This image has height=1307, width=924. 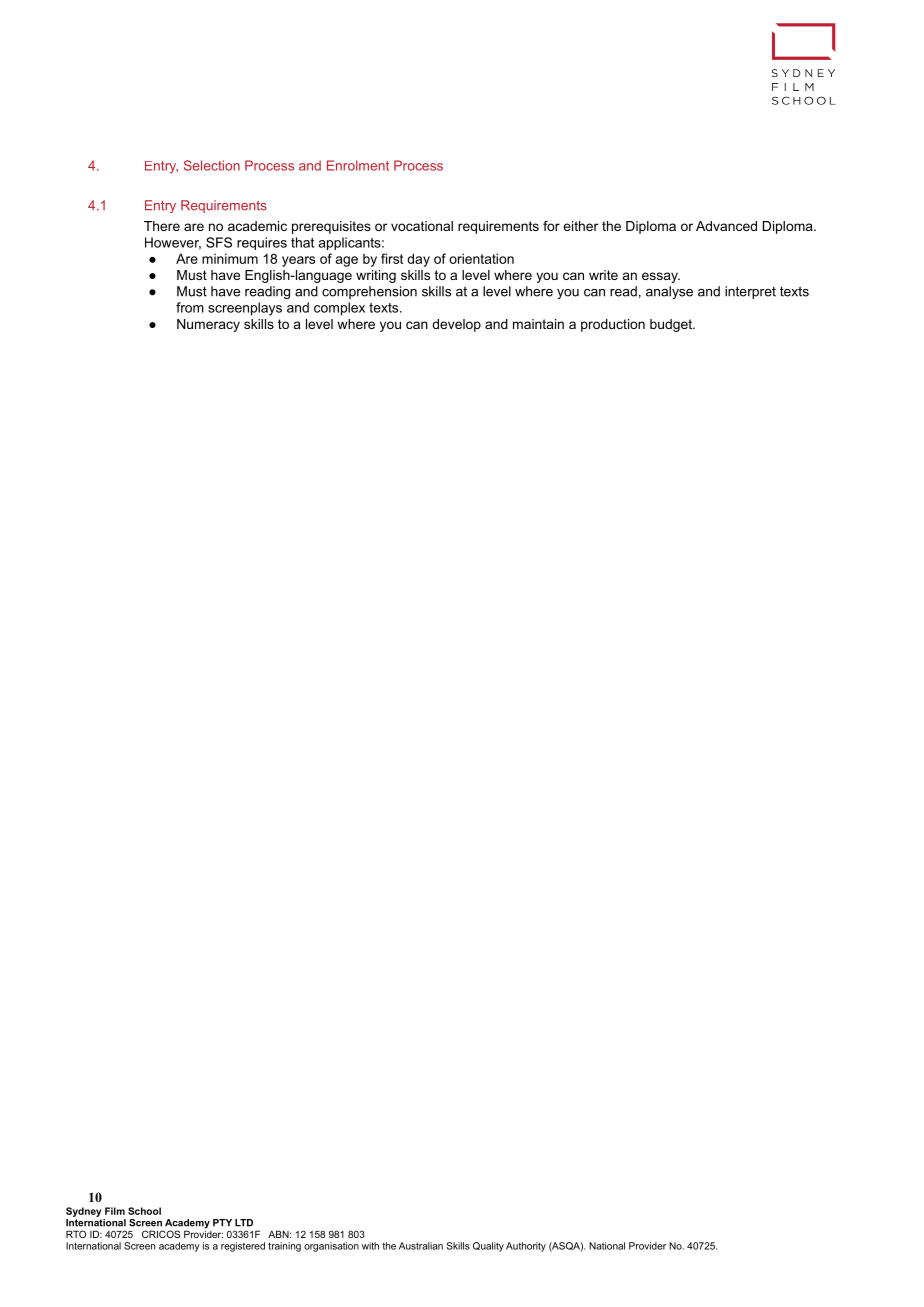 What do you see at coordinates (726, 226) in the image?
I see `Advanced` at bounding box center [726, 226].
